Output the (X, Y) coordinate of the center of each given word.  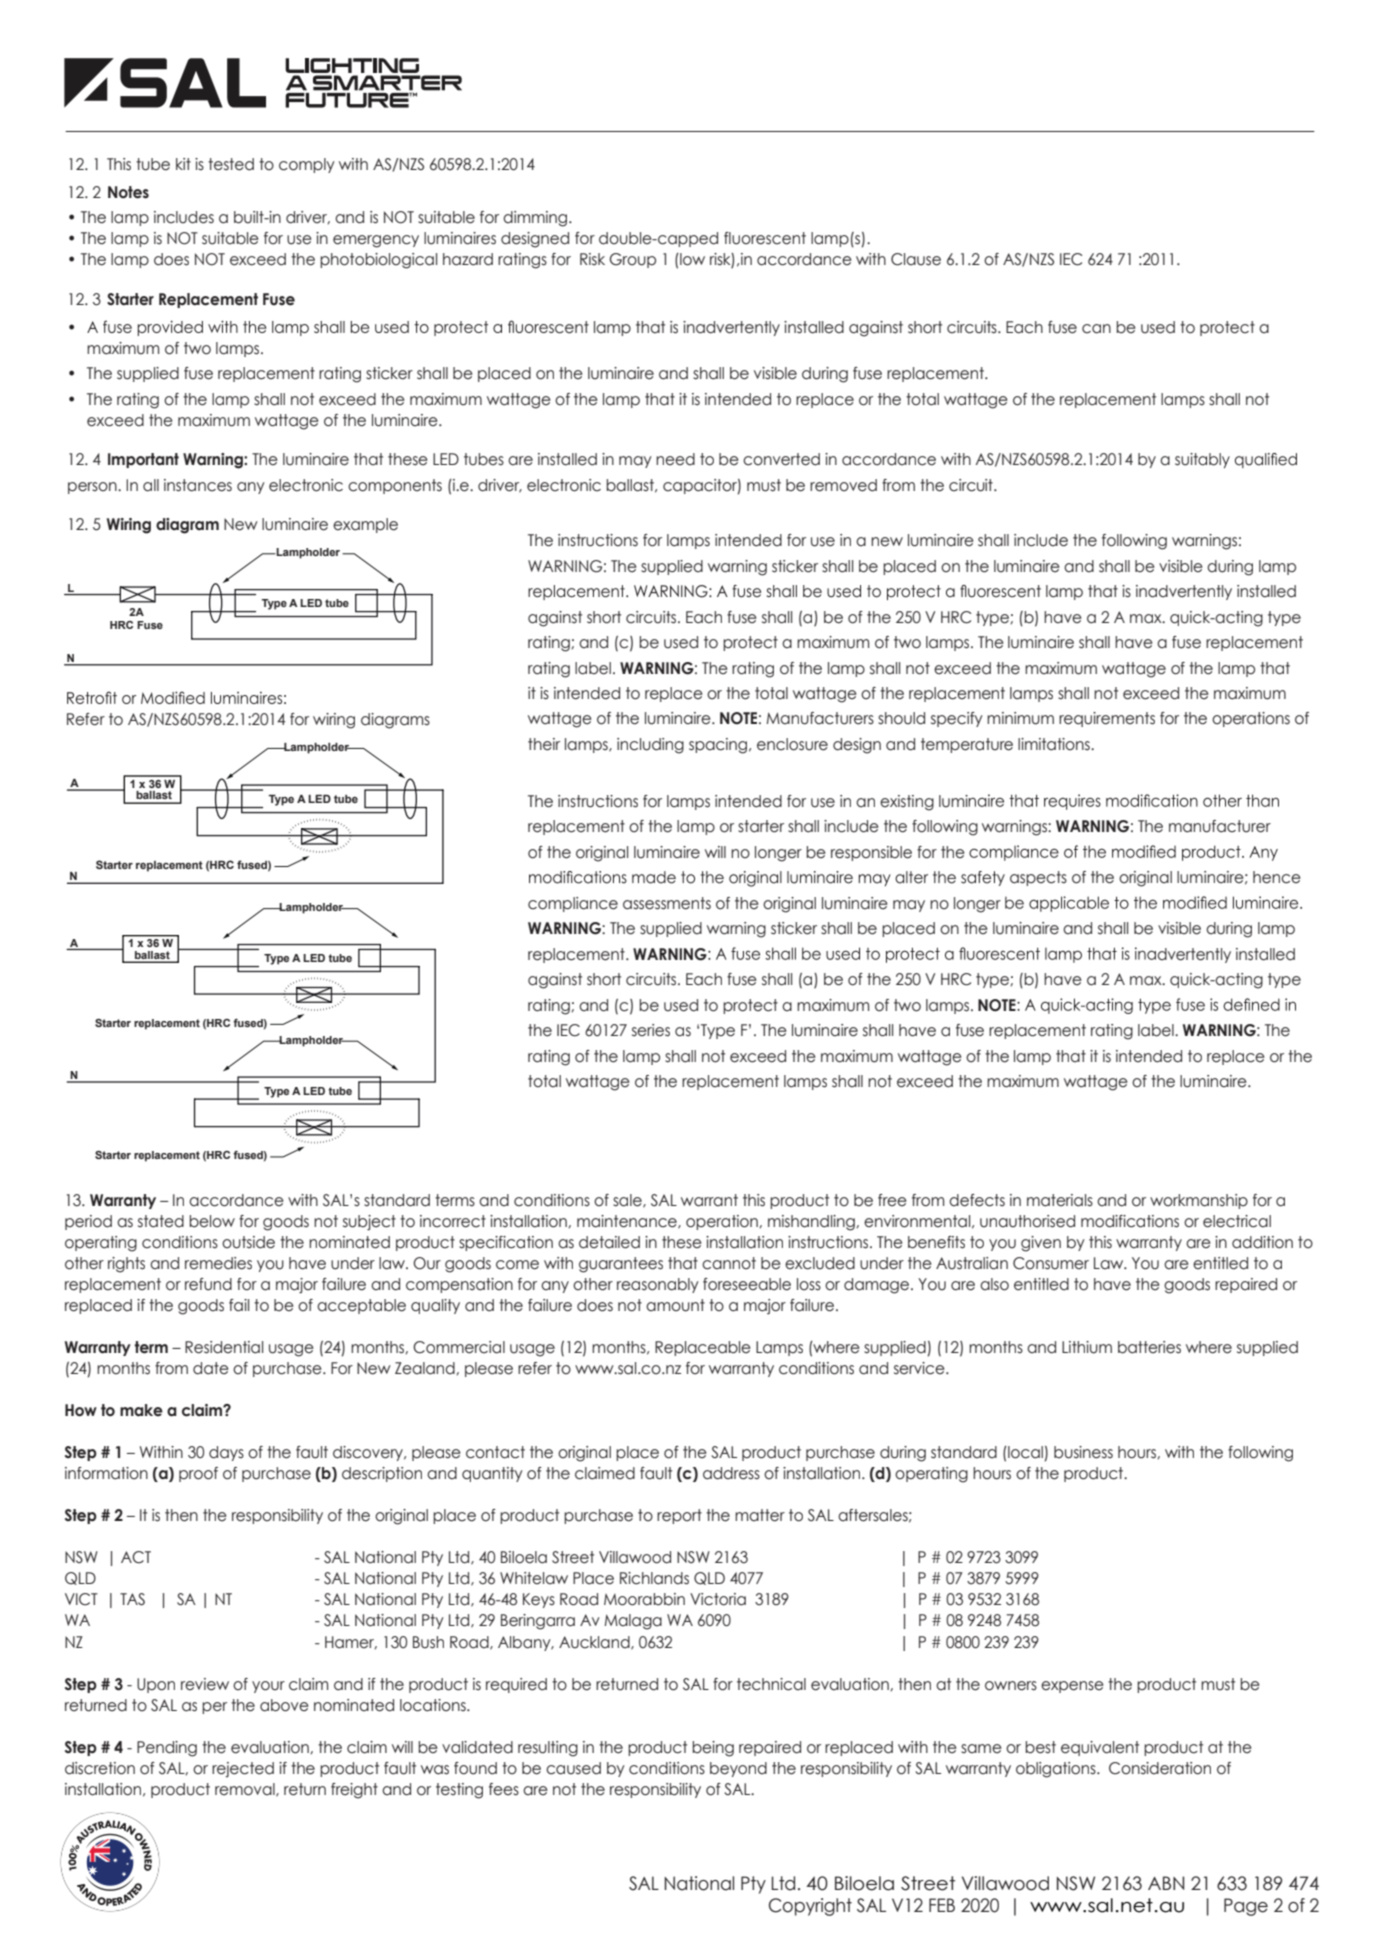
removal (246, 1790)
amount (675, 1305)
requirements (1107, 719)
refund (208, 1284)
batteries (1149, 1347)
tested (231, 164)
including (650, 746)
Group (632, 260)
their (544, 744)
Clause (916, 259)
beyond (738, 1769)
